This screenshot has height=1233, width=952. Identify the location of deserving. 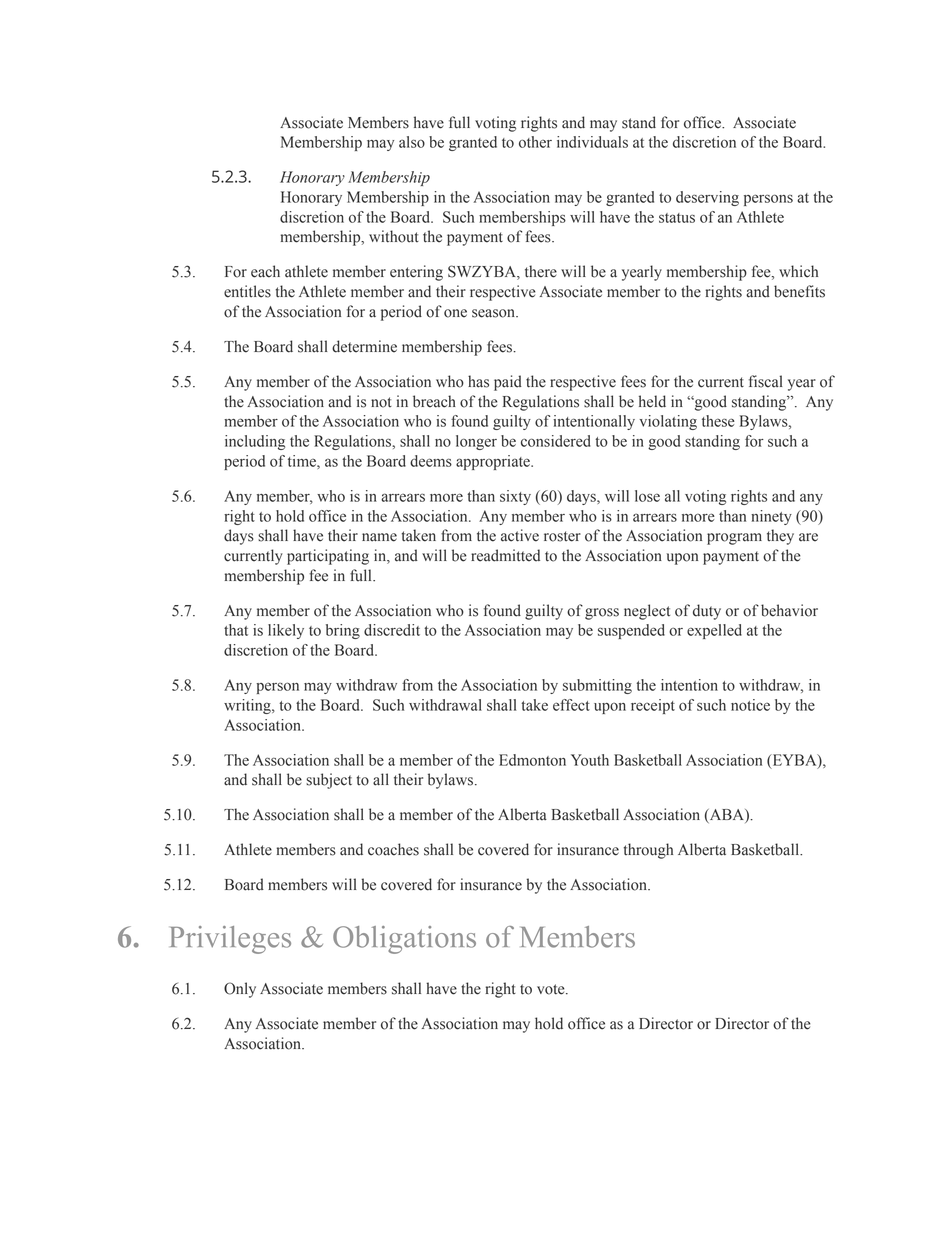
(707, 198).
